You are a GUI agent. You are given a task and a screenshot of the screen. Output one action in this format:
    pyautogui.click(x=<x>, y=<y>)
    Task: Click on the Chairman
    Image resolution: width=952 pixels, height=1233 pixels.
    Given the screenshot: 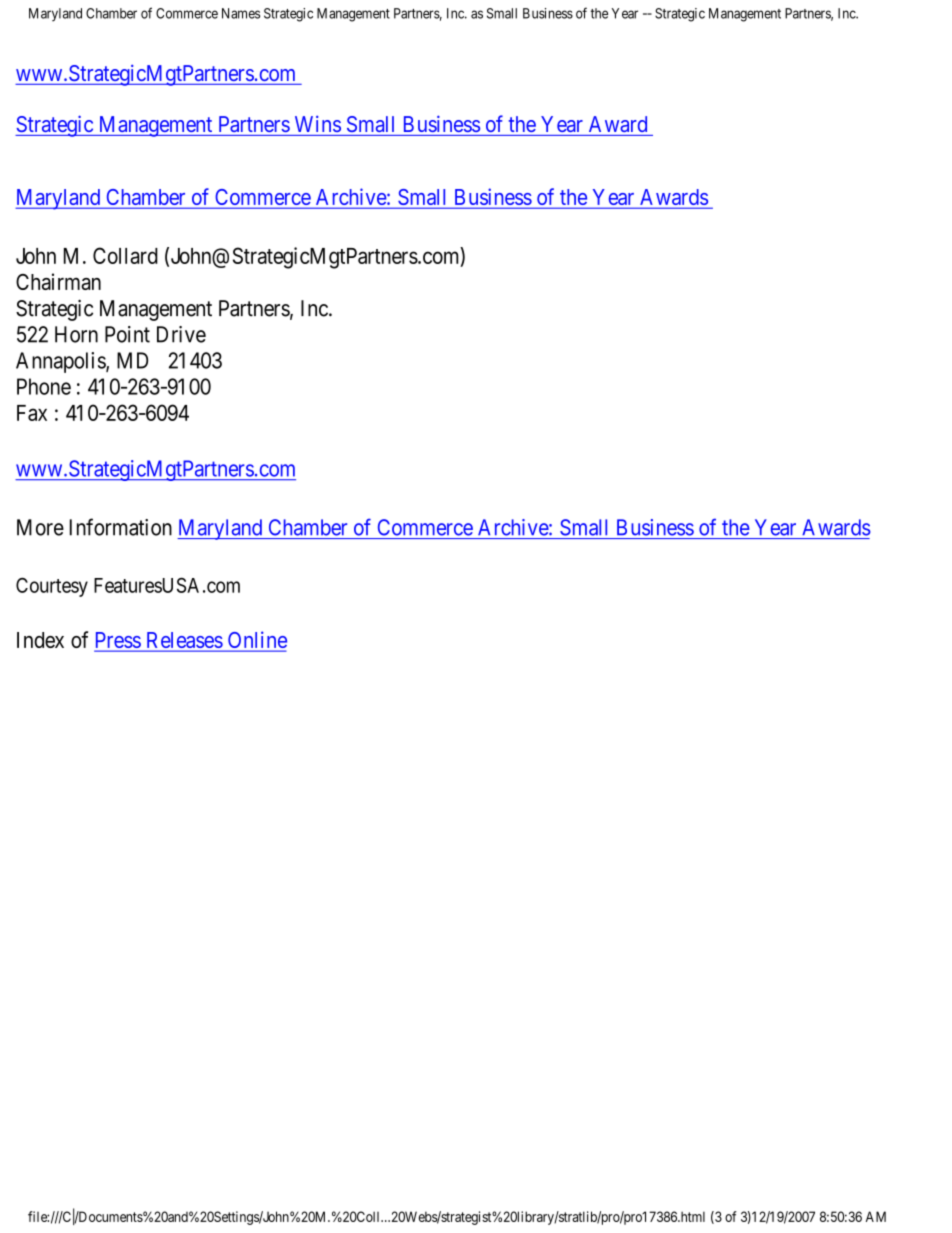 What is the action you would take?
    pyautogui.click(x=58, y=281)
